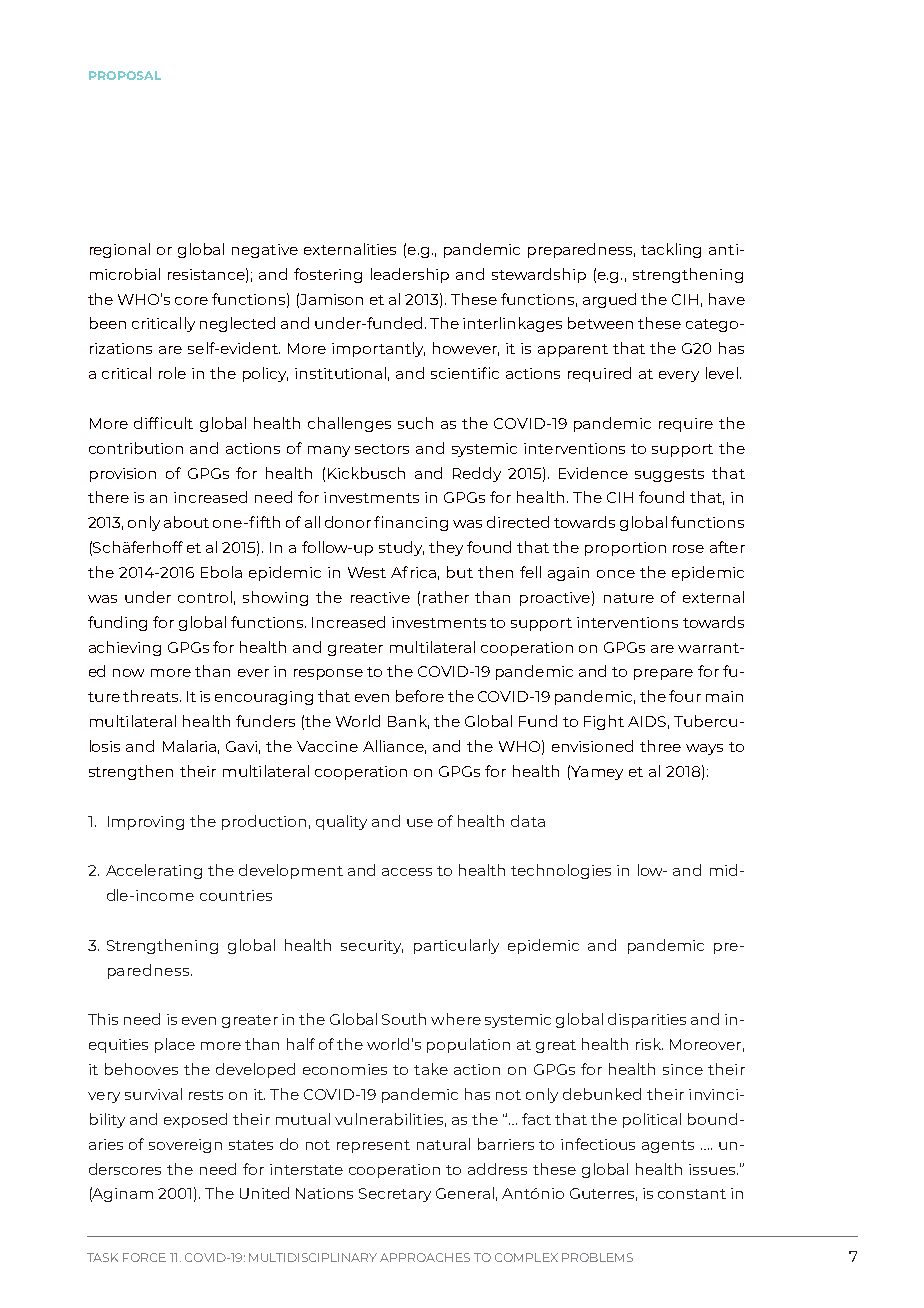 This screenshot has width=924, height=1308. I want to click on such, so click(415, 423).
